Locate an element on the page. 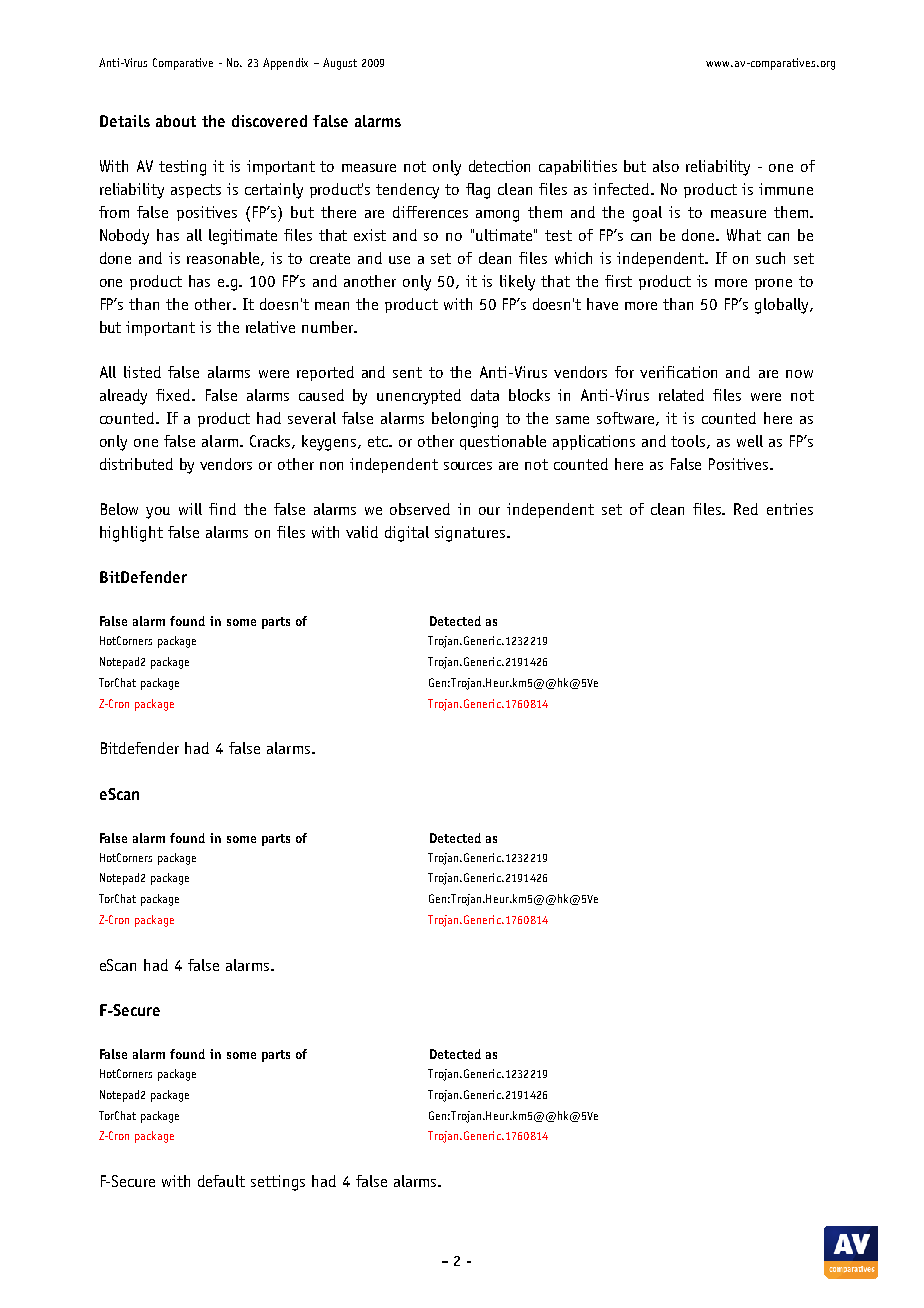 The height and width of the document is (1308, 924). signatures is located at coordinates (471, 534).
